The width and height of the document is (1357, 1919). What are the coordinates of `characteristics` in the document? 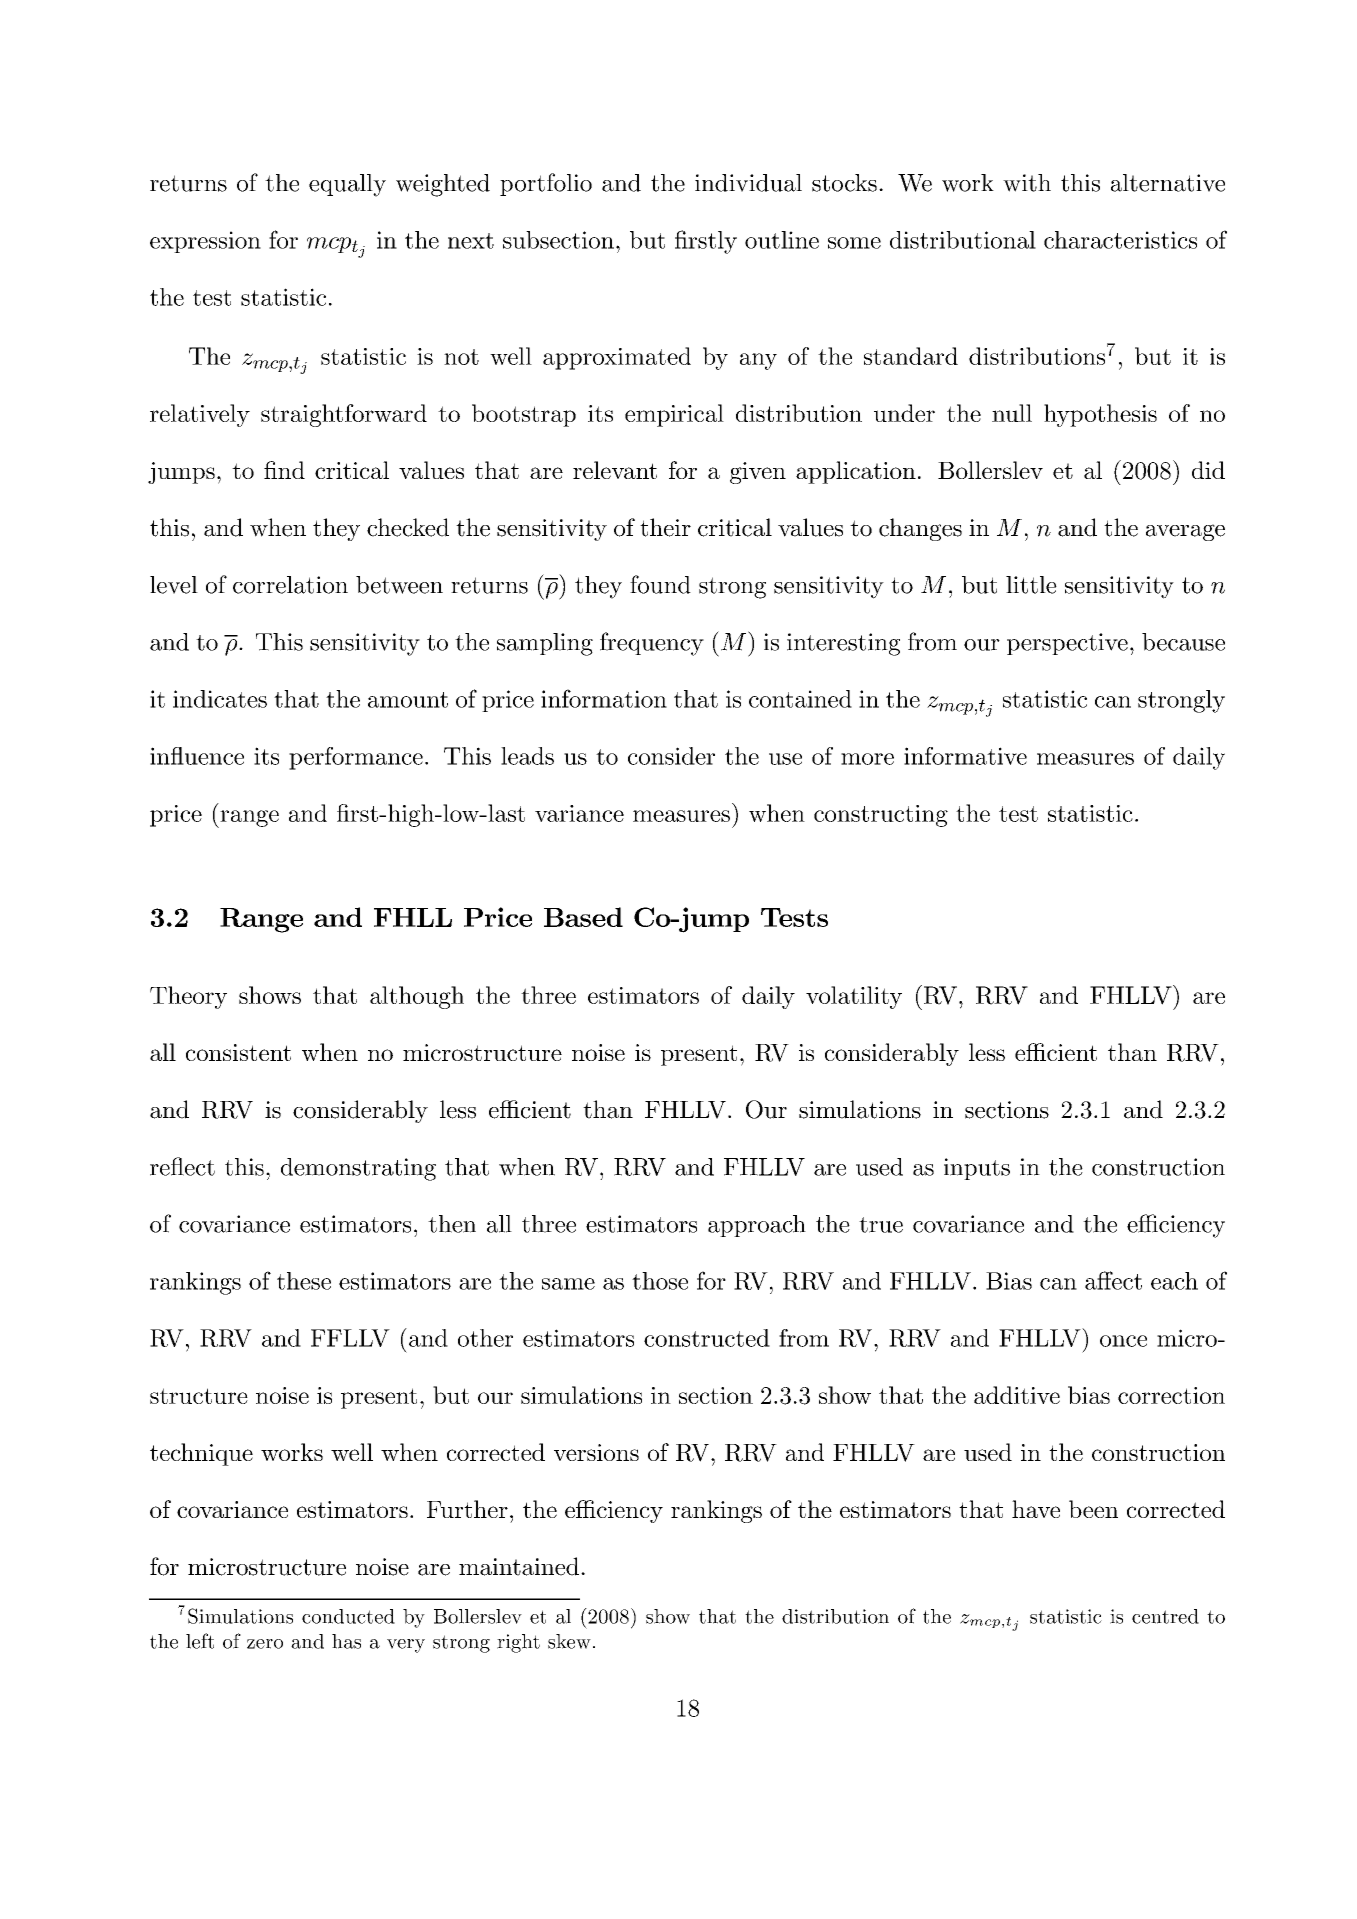 It's located at (1120, 240).
